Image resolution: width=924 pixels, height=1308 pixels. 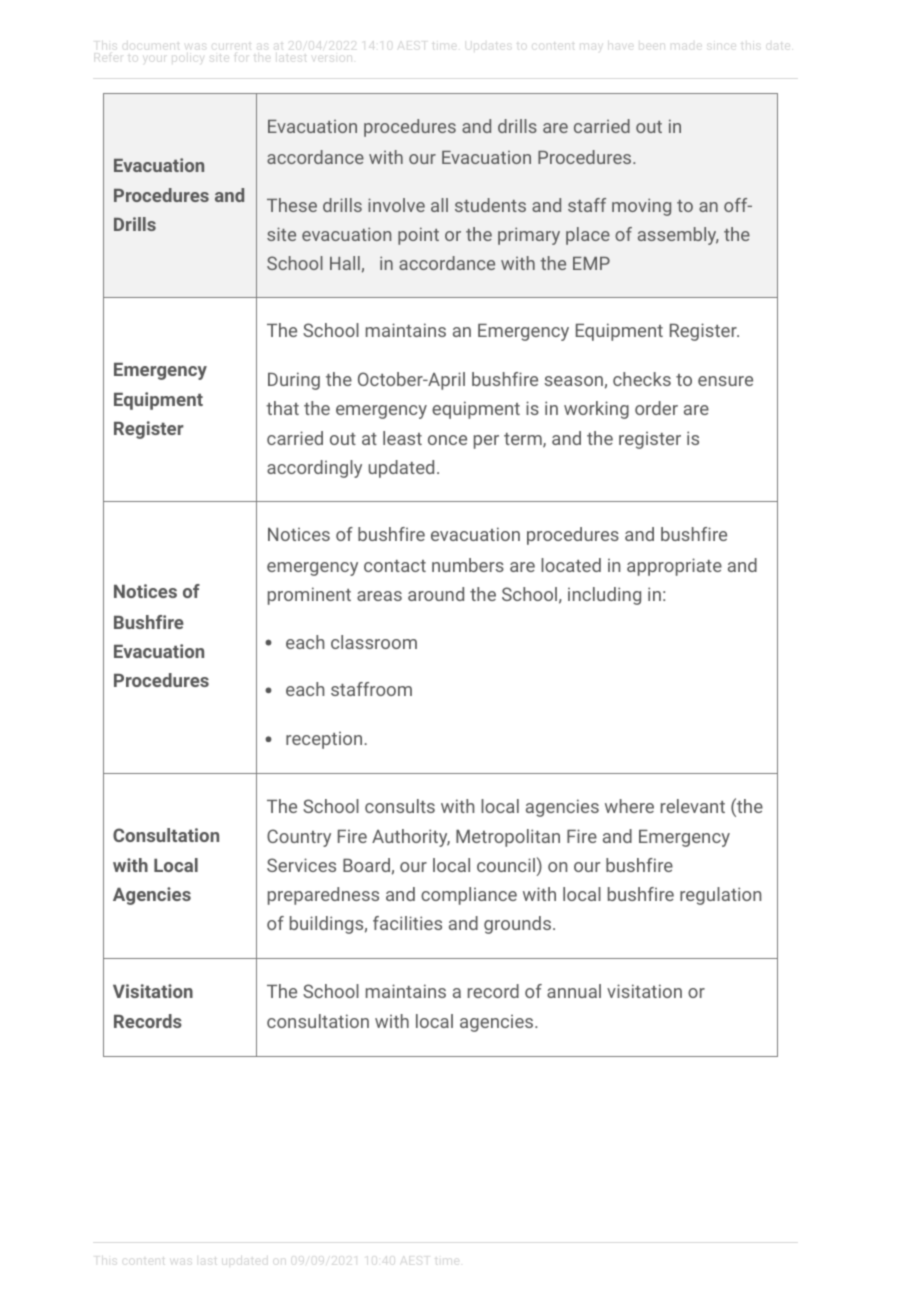 I want to click on accordingly, so click(x=314, y=469).
